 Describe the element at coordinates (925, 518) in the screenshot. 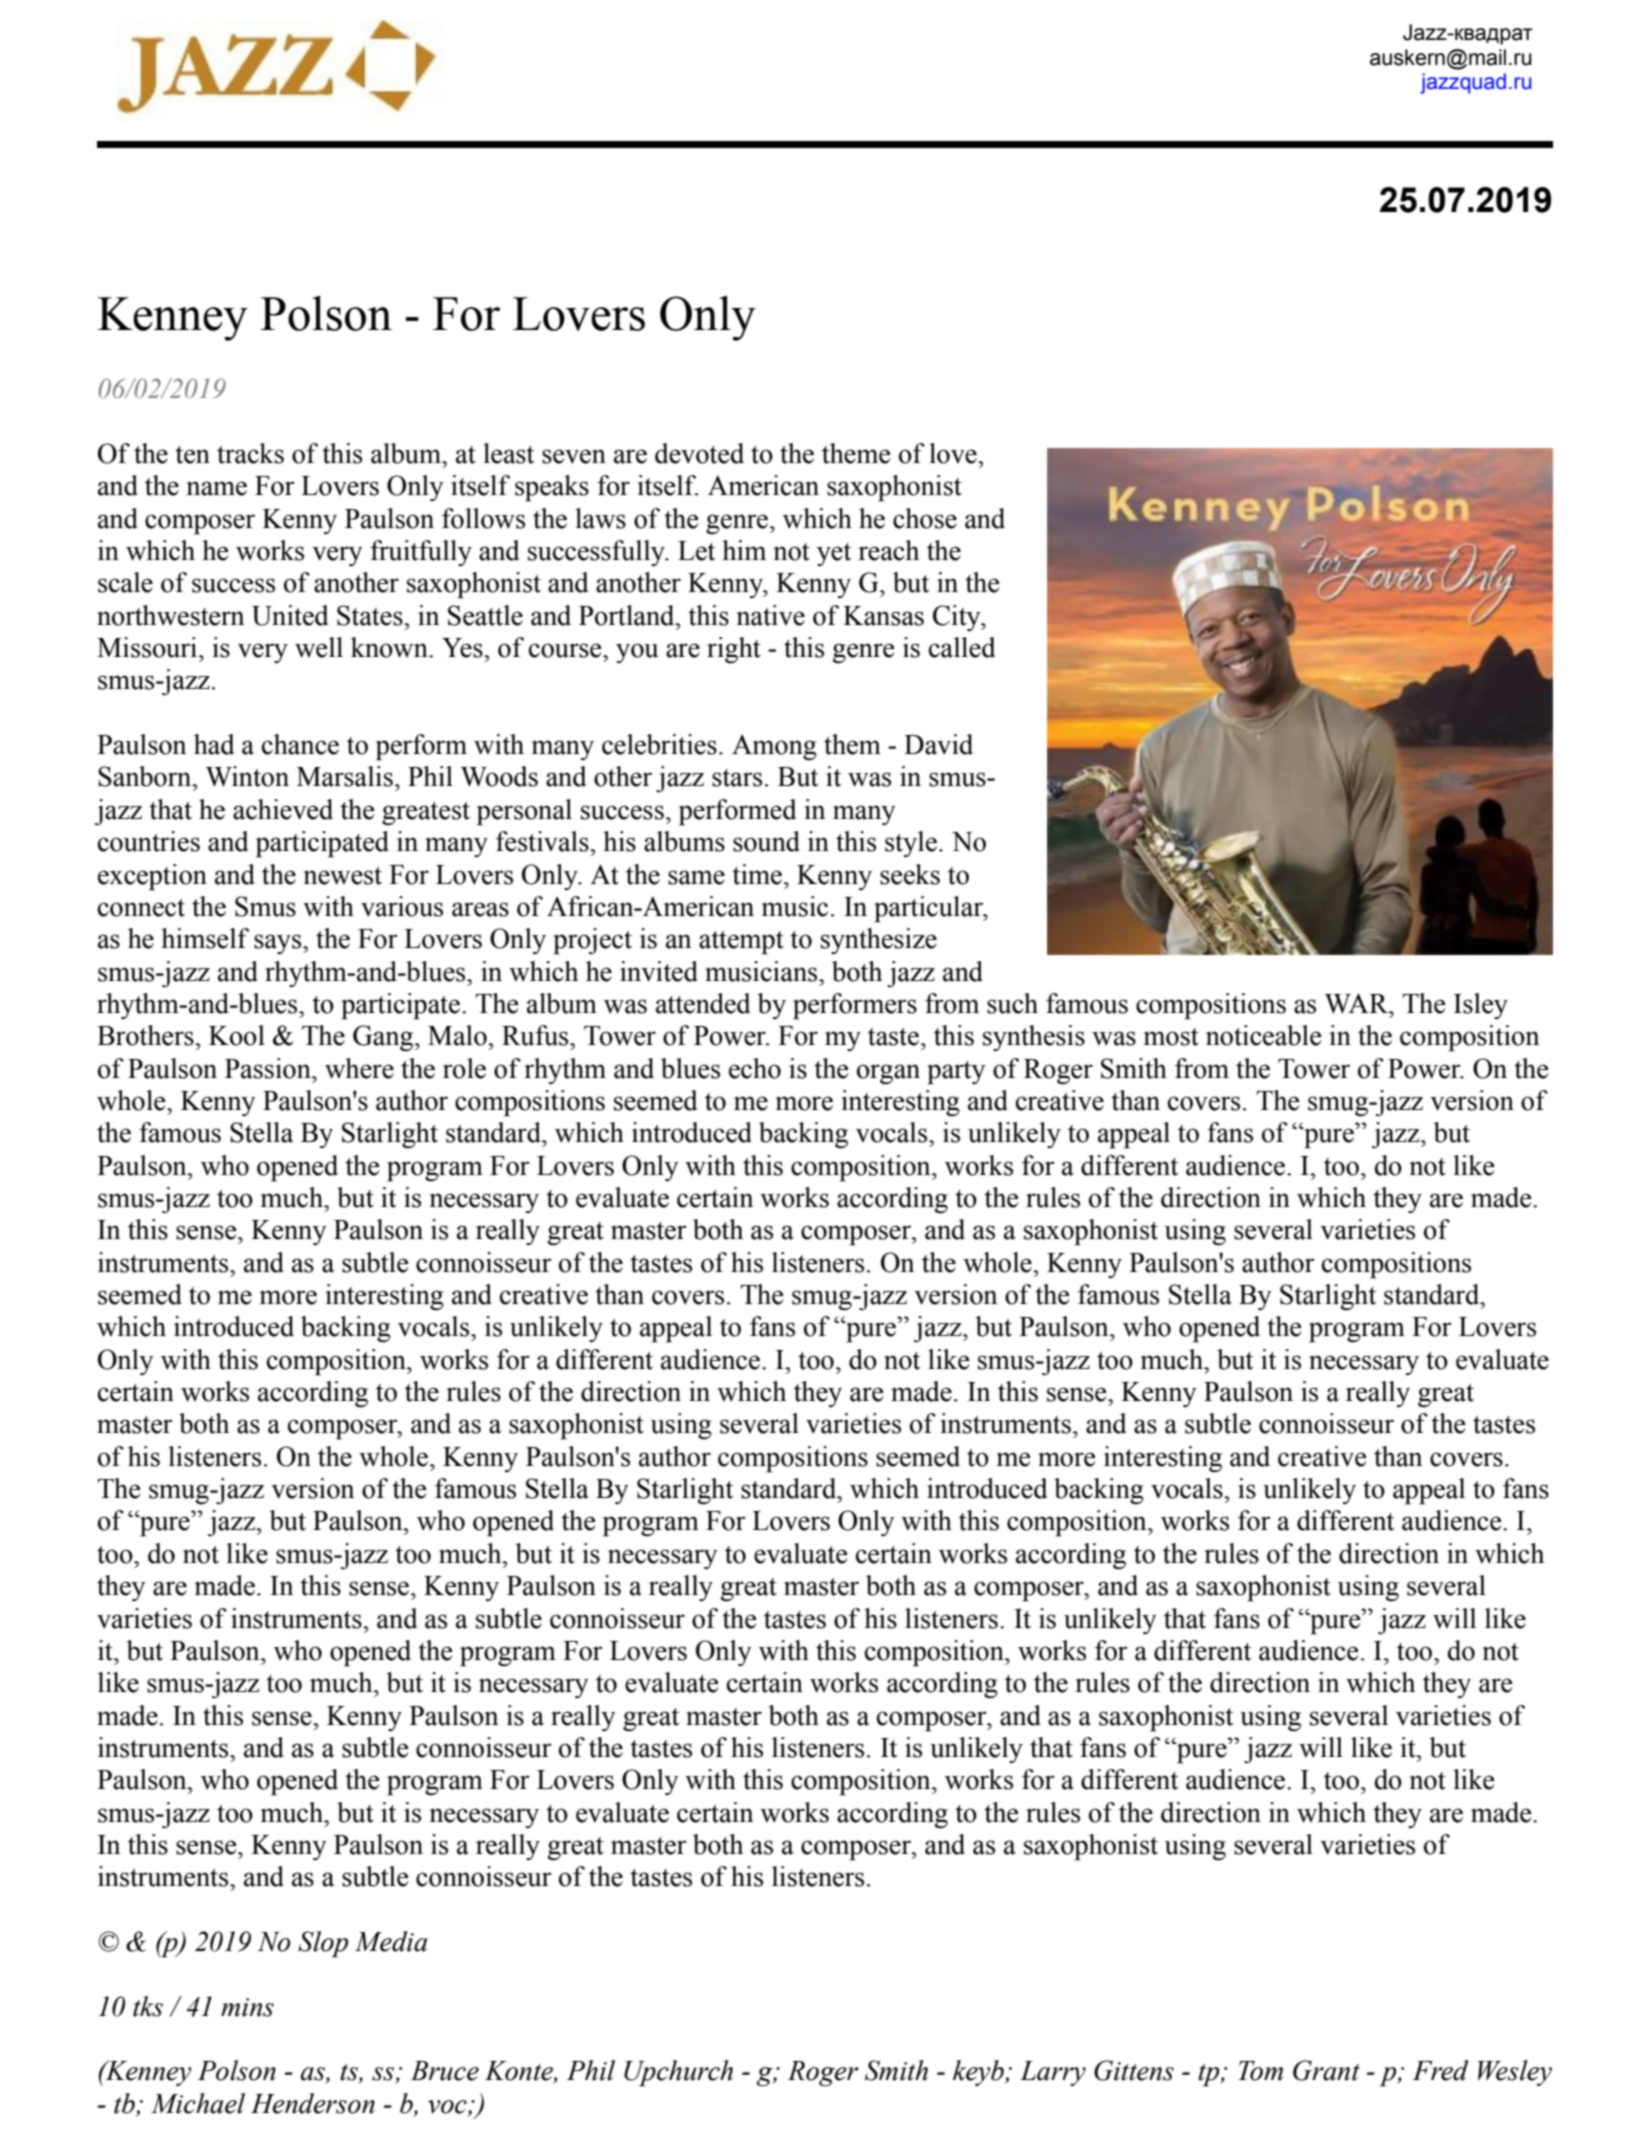

I see `chose` at that location.
